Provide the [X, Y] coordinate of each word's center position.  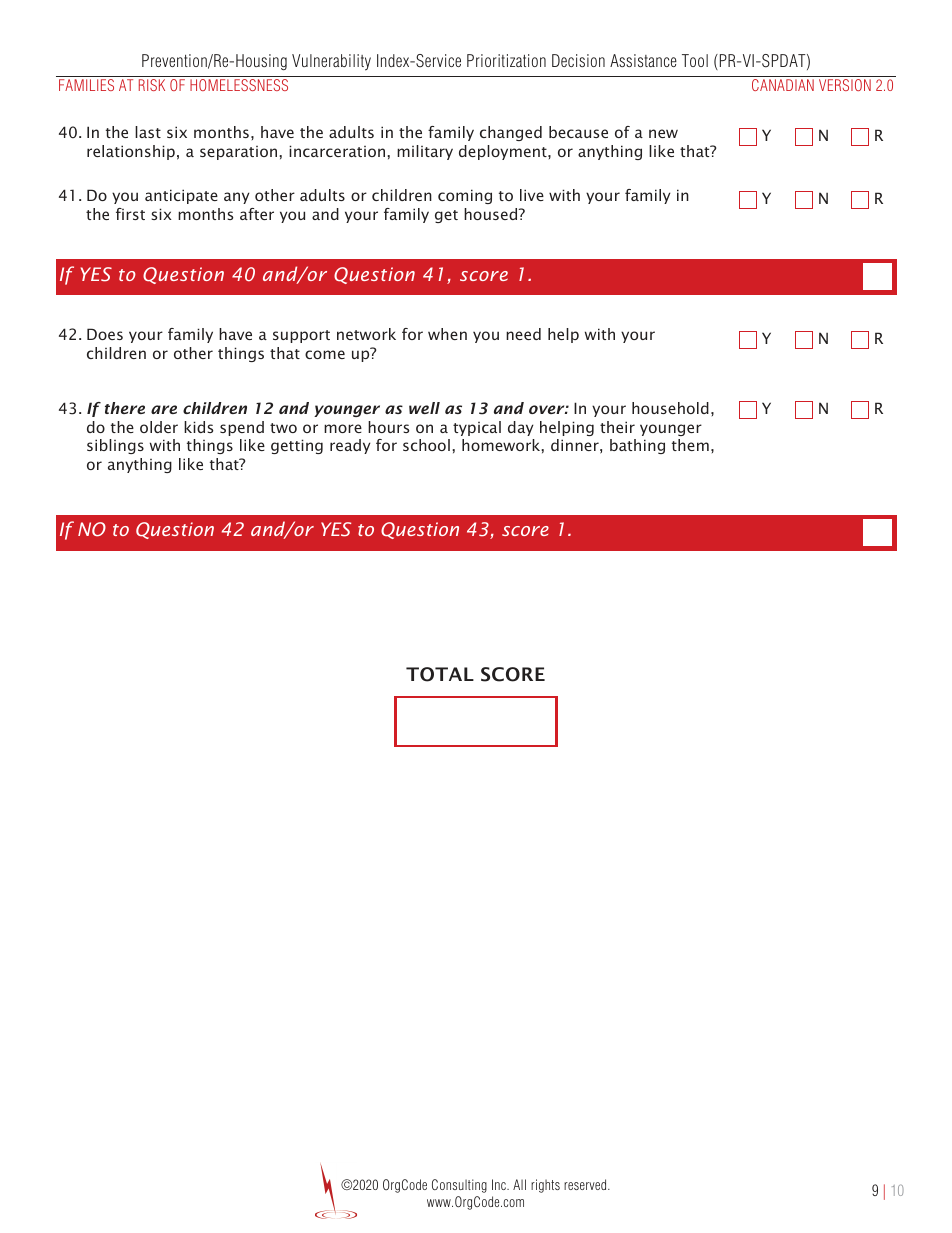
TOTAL [440, 674]
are [164, 409]
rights [545, 1186]
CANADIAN [783, 85]
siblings [115, 446]
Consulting [459, 1186]
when [447, 334]
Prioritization [506, 60]
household [670, 408]
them [690, 445]
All [519, 1184]
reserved [586, 1184]
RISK [152, 85]
